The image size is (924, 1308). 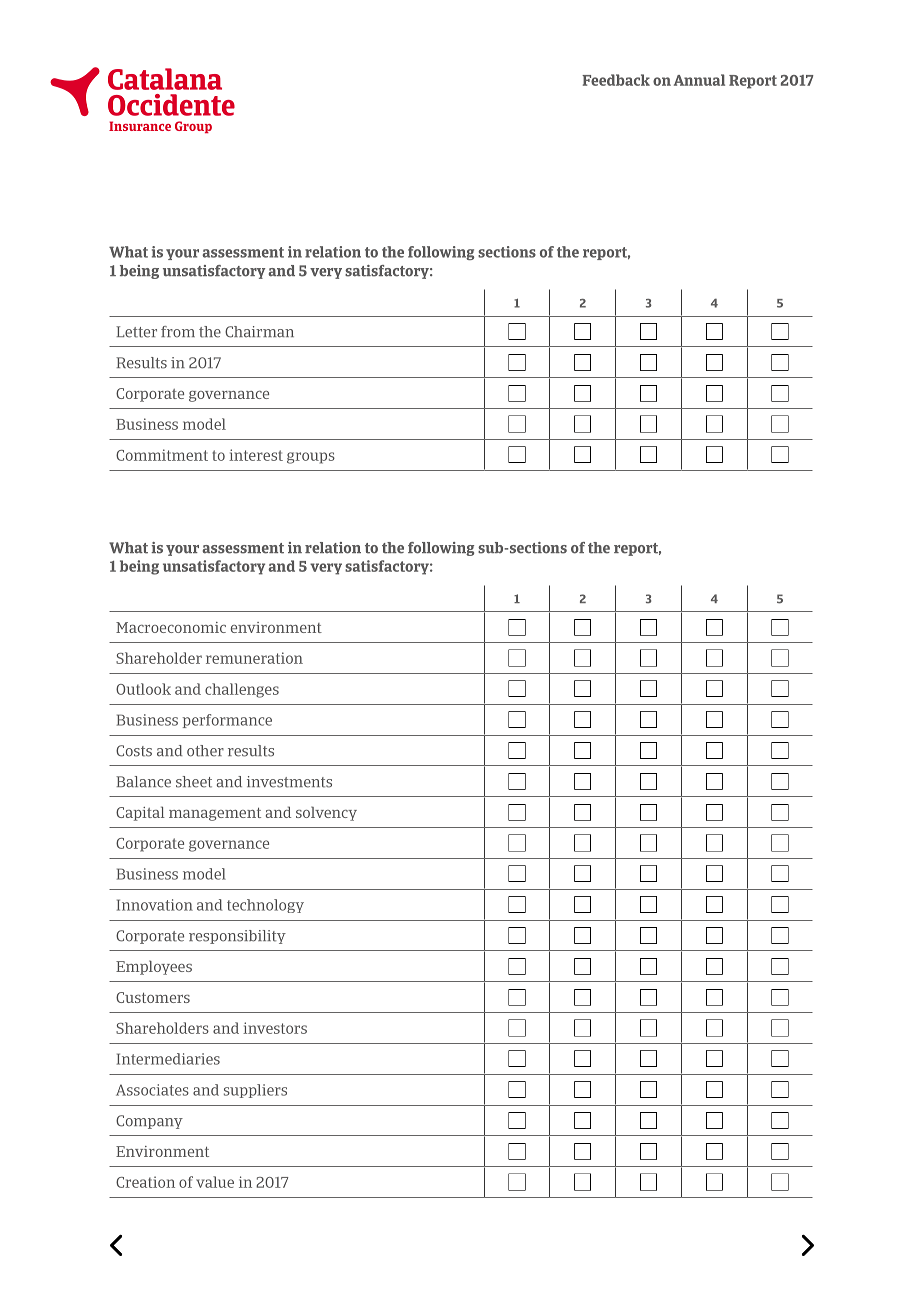 What do you see at coordinates (616, 80) in the document?
I see `Feedback` at bounding box center [616, 80].
